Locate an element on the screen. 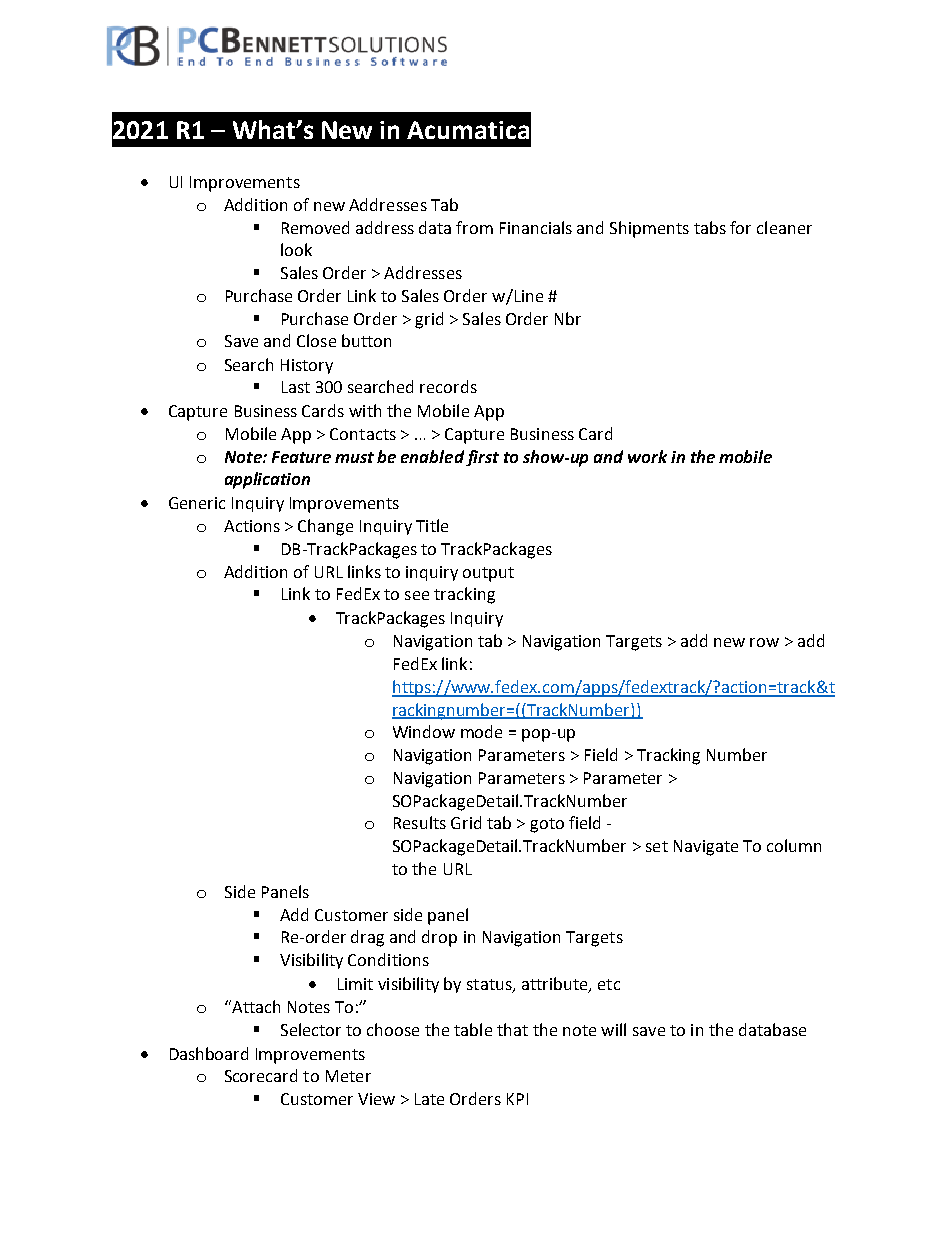 The width and height of the screenshot is (952, 1233). see is located at coordinates (417, 595).
